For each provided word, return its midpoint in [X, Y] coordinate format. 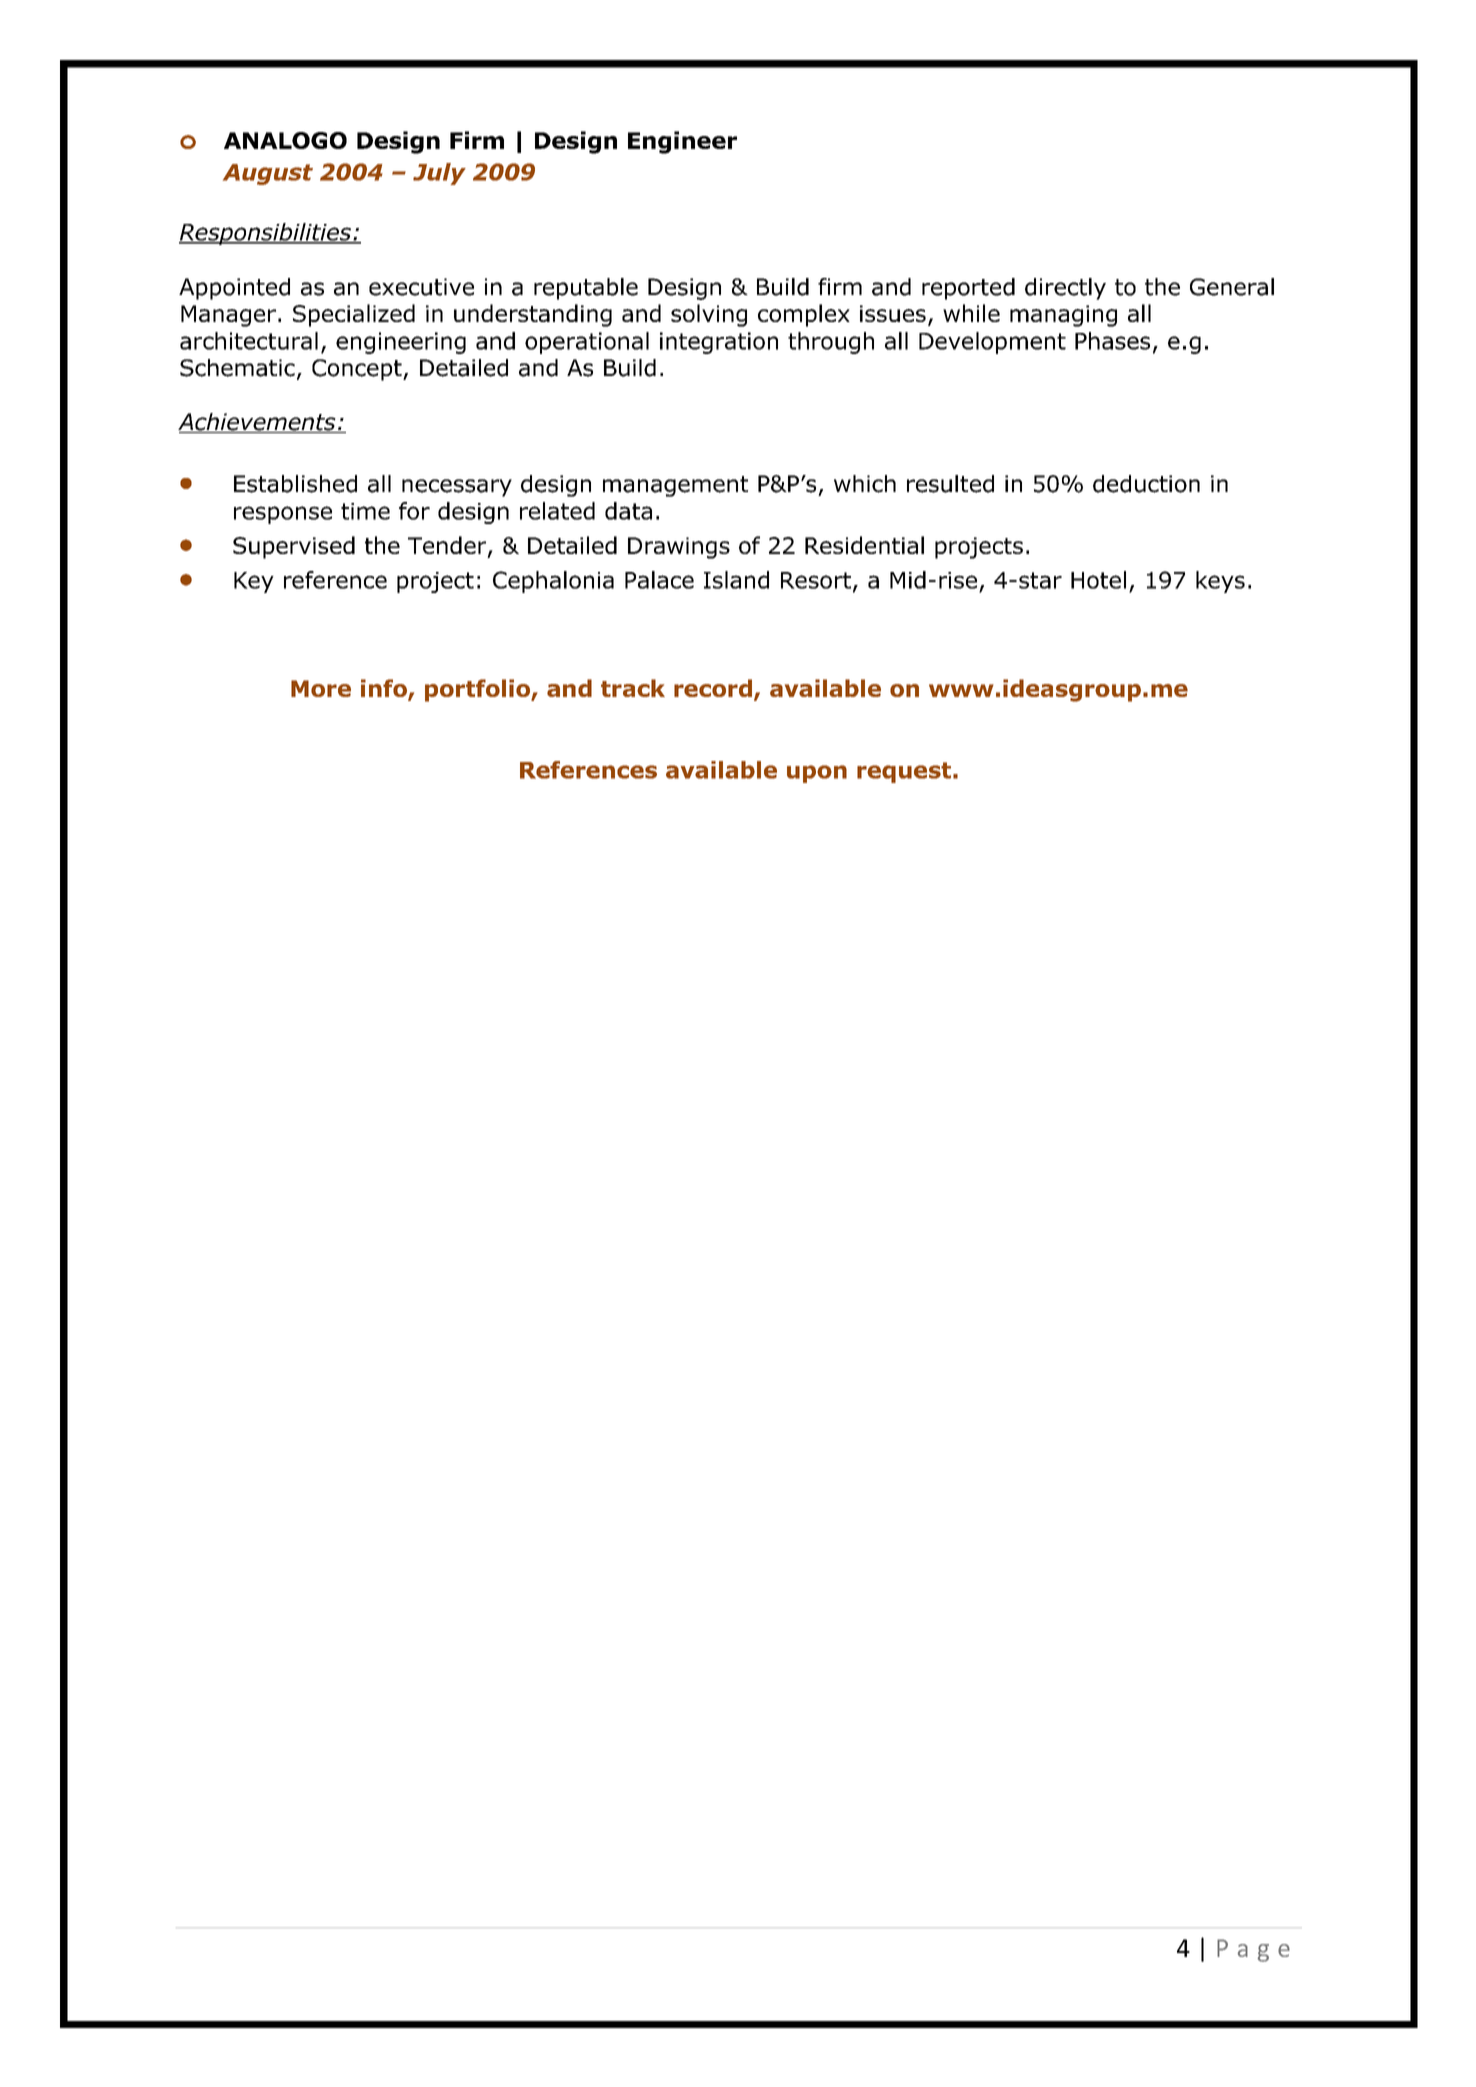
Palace [659, 580]
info [385, 689]
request [904, 772]
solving [709, 315]
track [633, 688]
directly [1065, 289]
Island [736, 580]
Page [1253, 1950]
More [321, 688]
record [713, 688]
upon [817, 774]
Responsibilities [266, 234]
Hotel [1098, 580]
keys [1220, 582]
